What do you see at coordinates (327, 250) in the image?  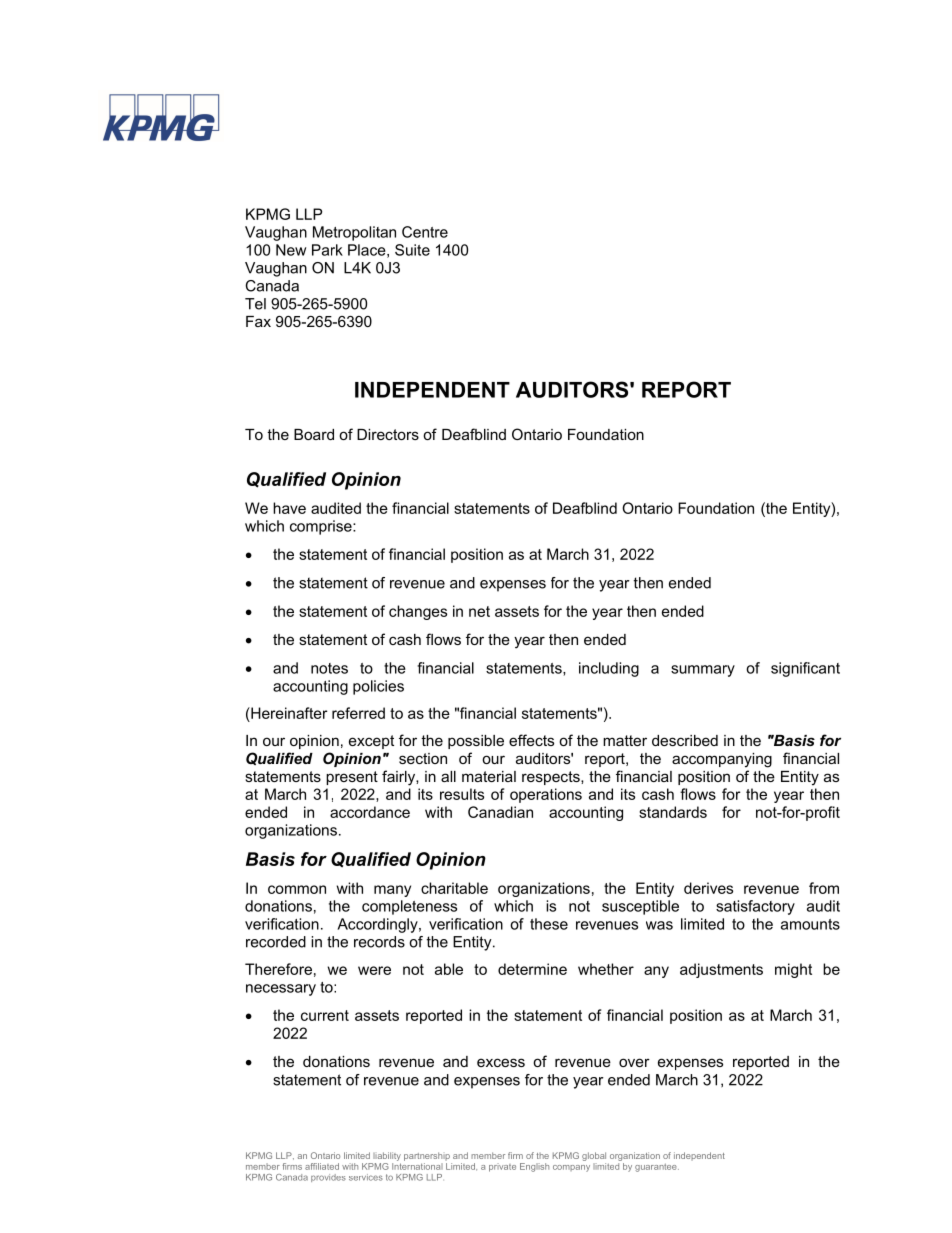 I see `Park` at bounding box center [327, 250].
